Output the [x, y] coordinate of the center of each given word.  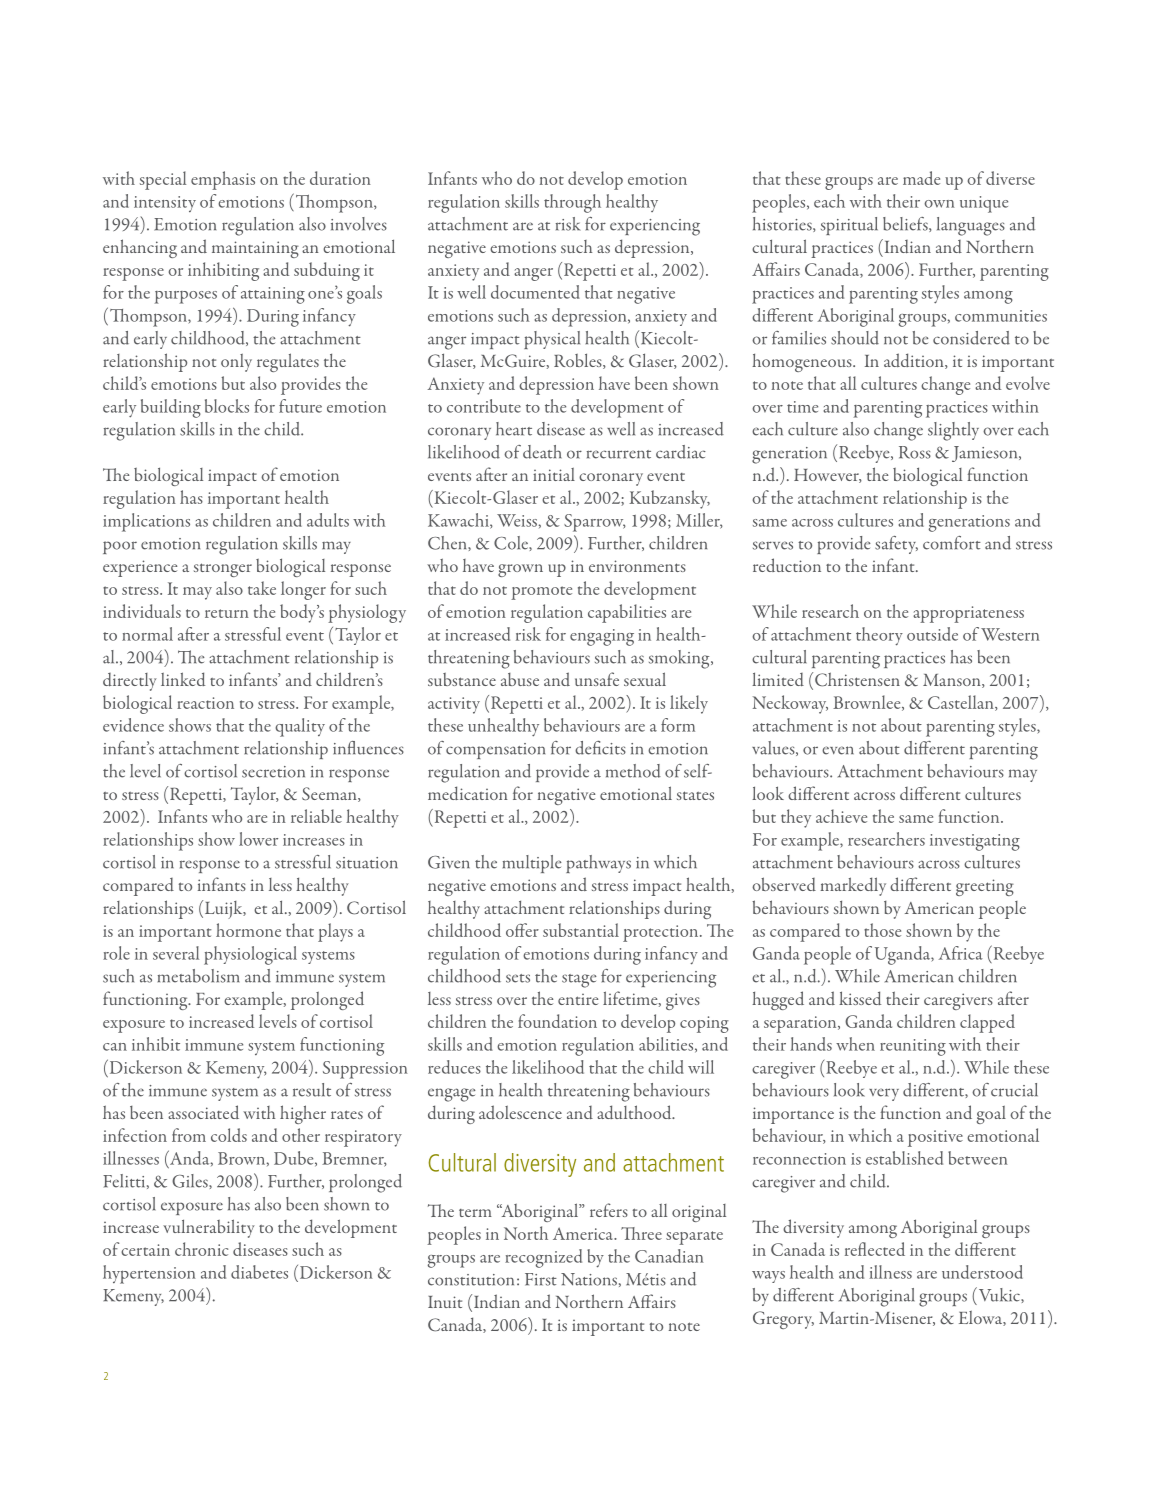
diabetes [259, 1272]
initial [554, 474]
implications [146, 522]
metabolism [198, 976]
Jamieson [986, 454]
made [921, 178]
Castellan [962, 703]
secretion [273, 772]
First [541, 1279]
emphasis [223, 180]
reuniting [913, 1047]
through [572, 203]
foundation [557, 1021]
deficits [600, 748]
